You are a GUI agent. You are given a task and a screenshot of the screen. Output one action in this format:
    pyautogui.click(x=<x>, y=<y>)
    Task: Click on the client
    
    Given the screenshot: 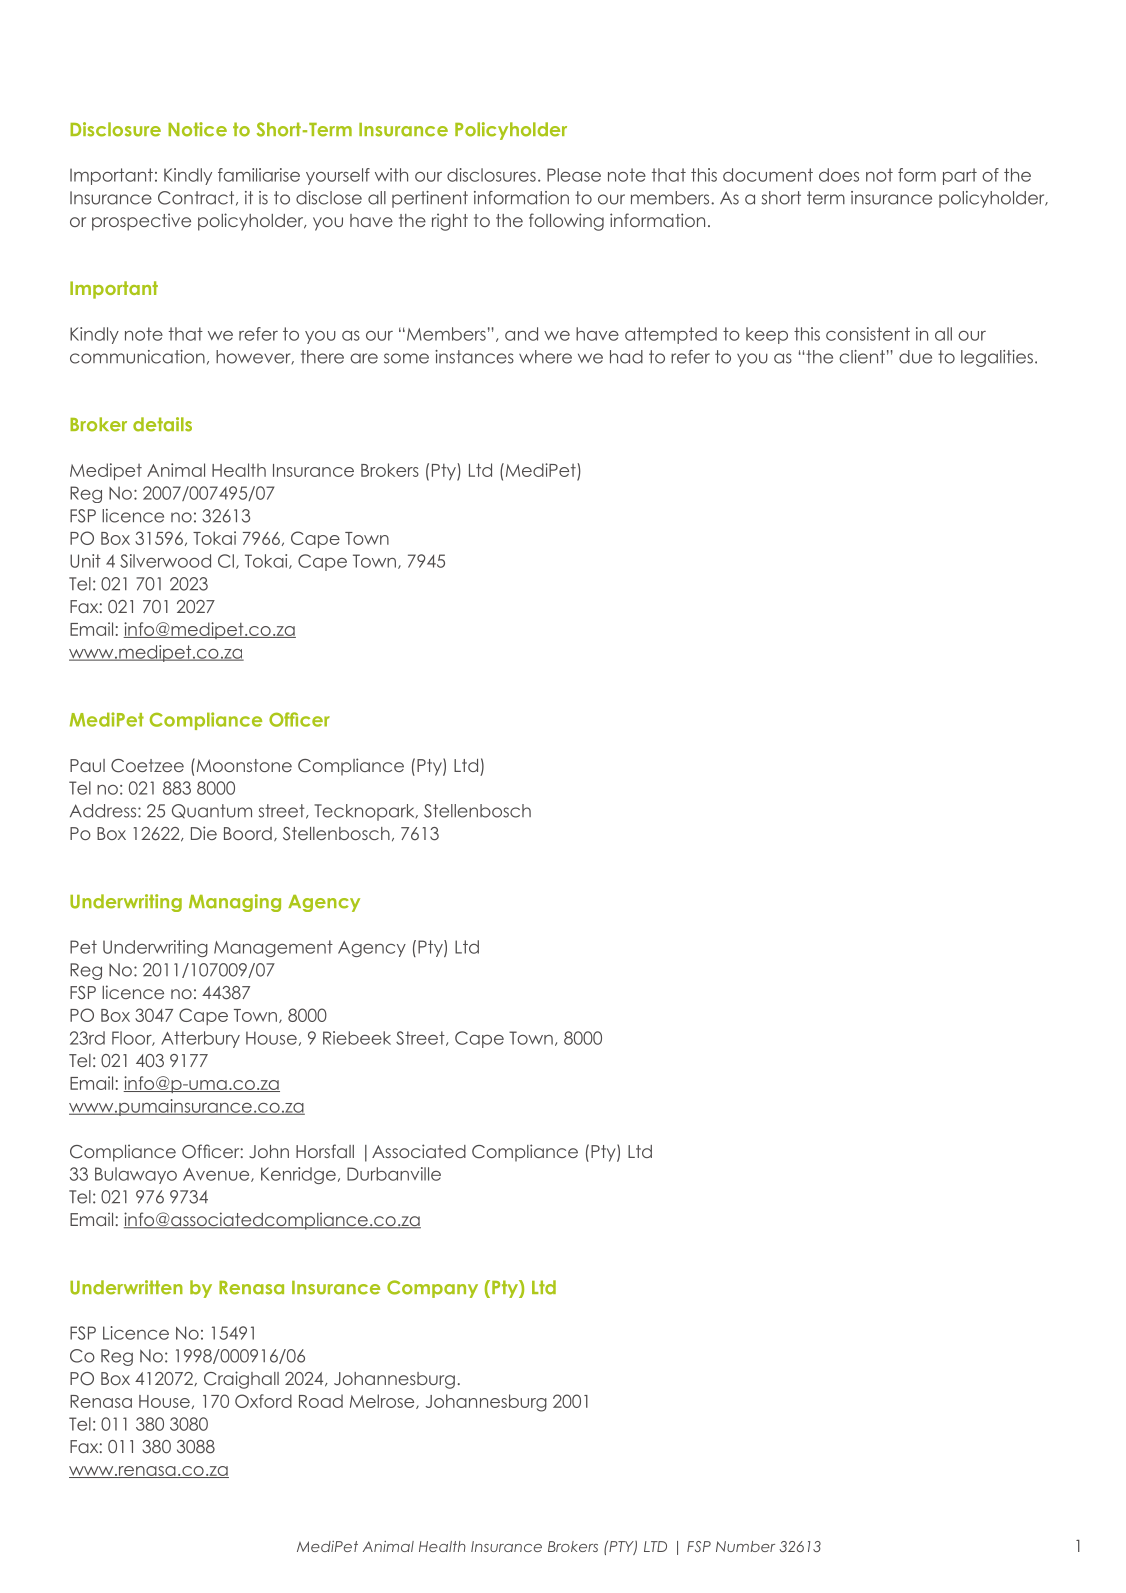 What is the action you would take?
    pyautogui.click(x=862, y=357)
